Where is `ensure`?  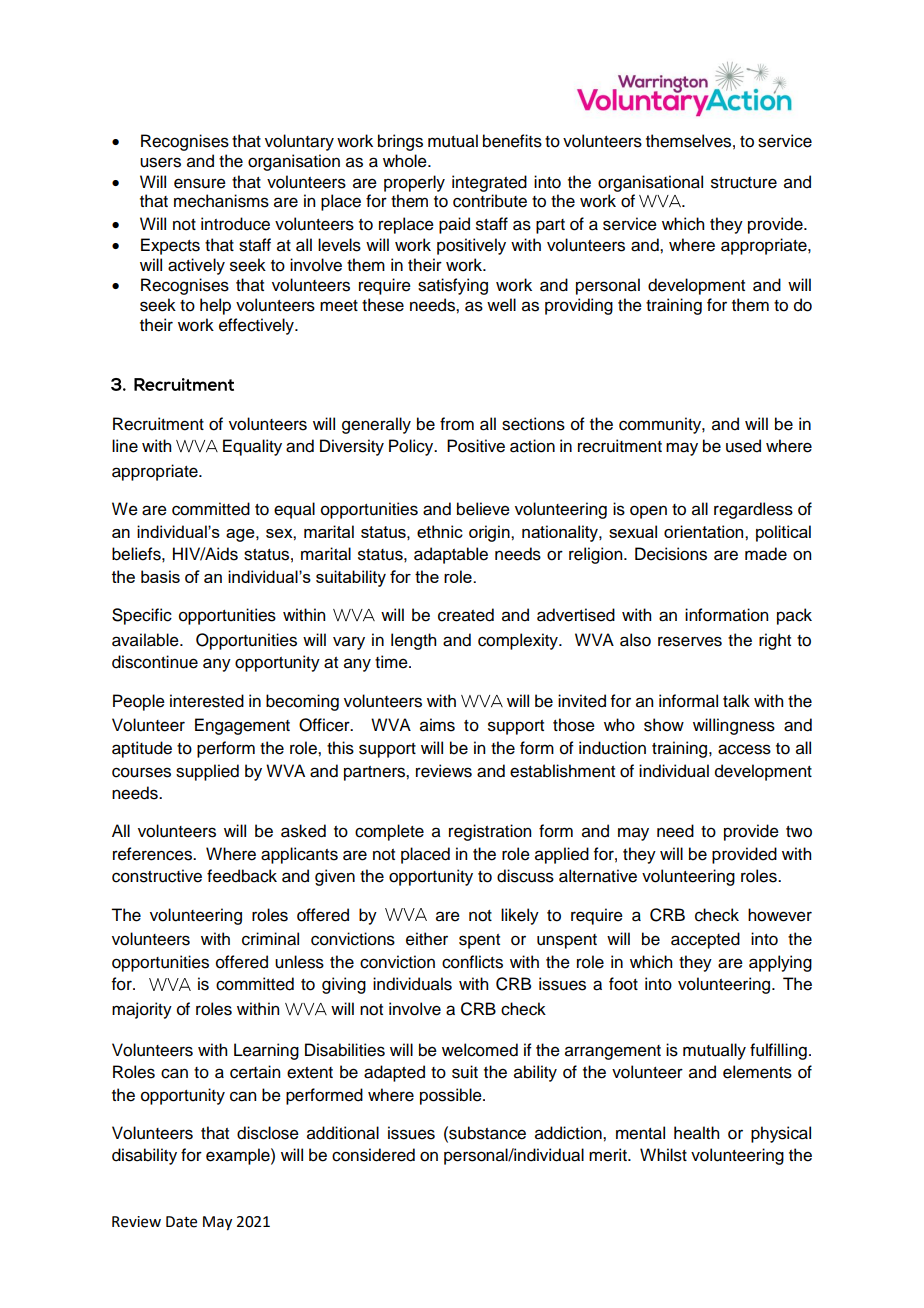 ensure is located at coordinates (200, 183).
